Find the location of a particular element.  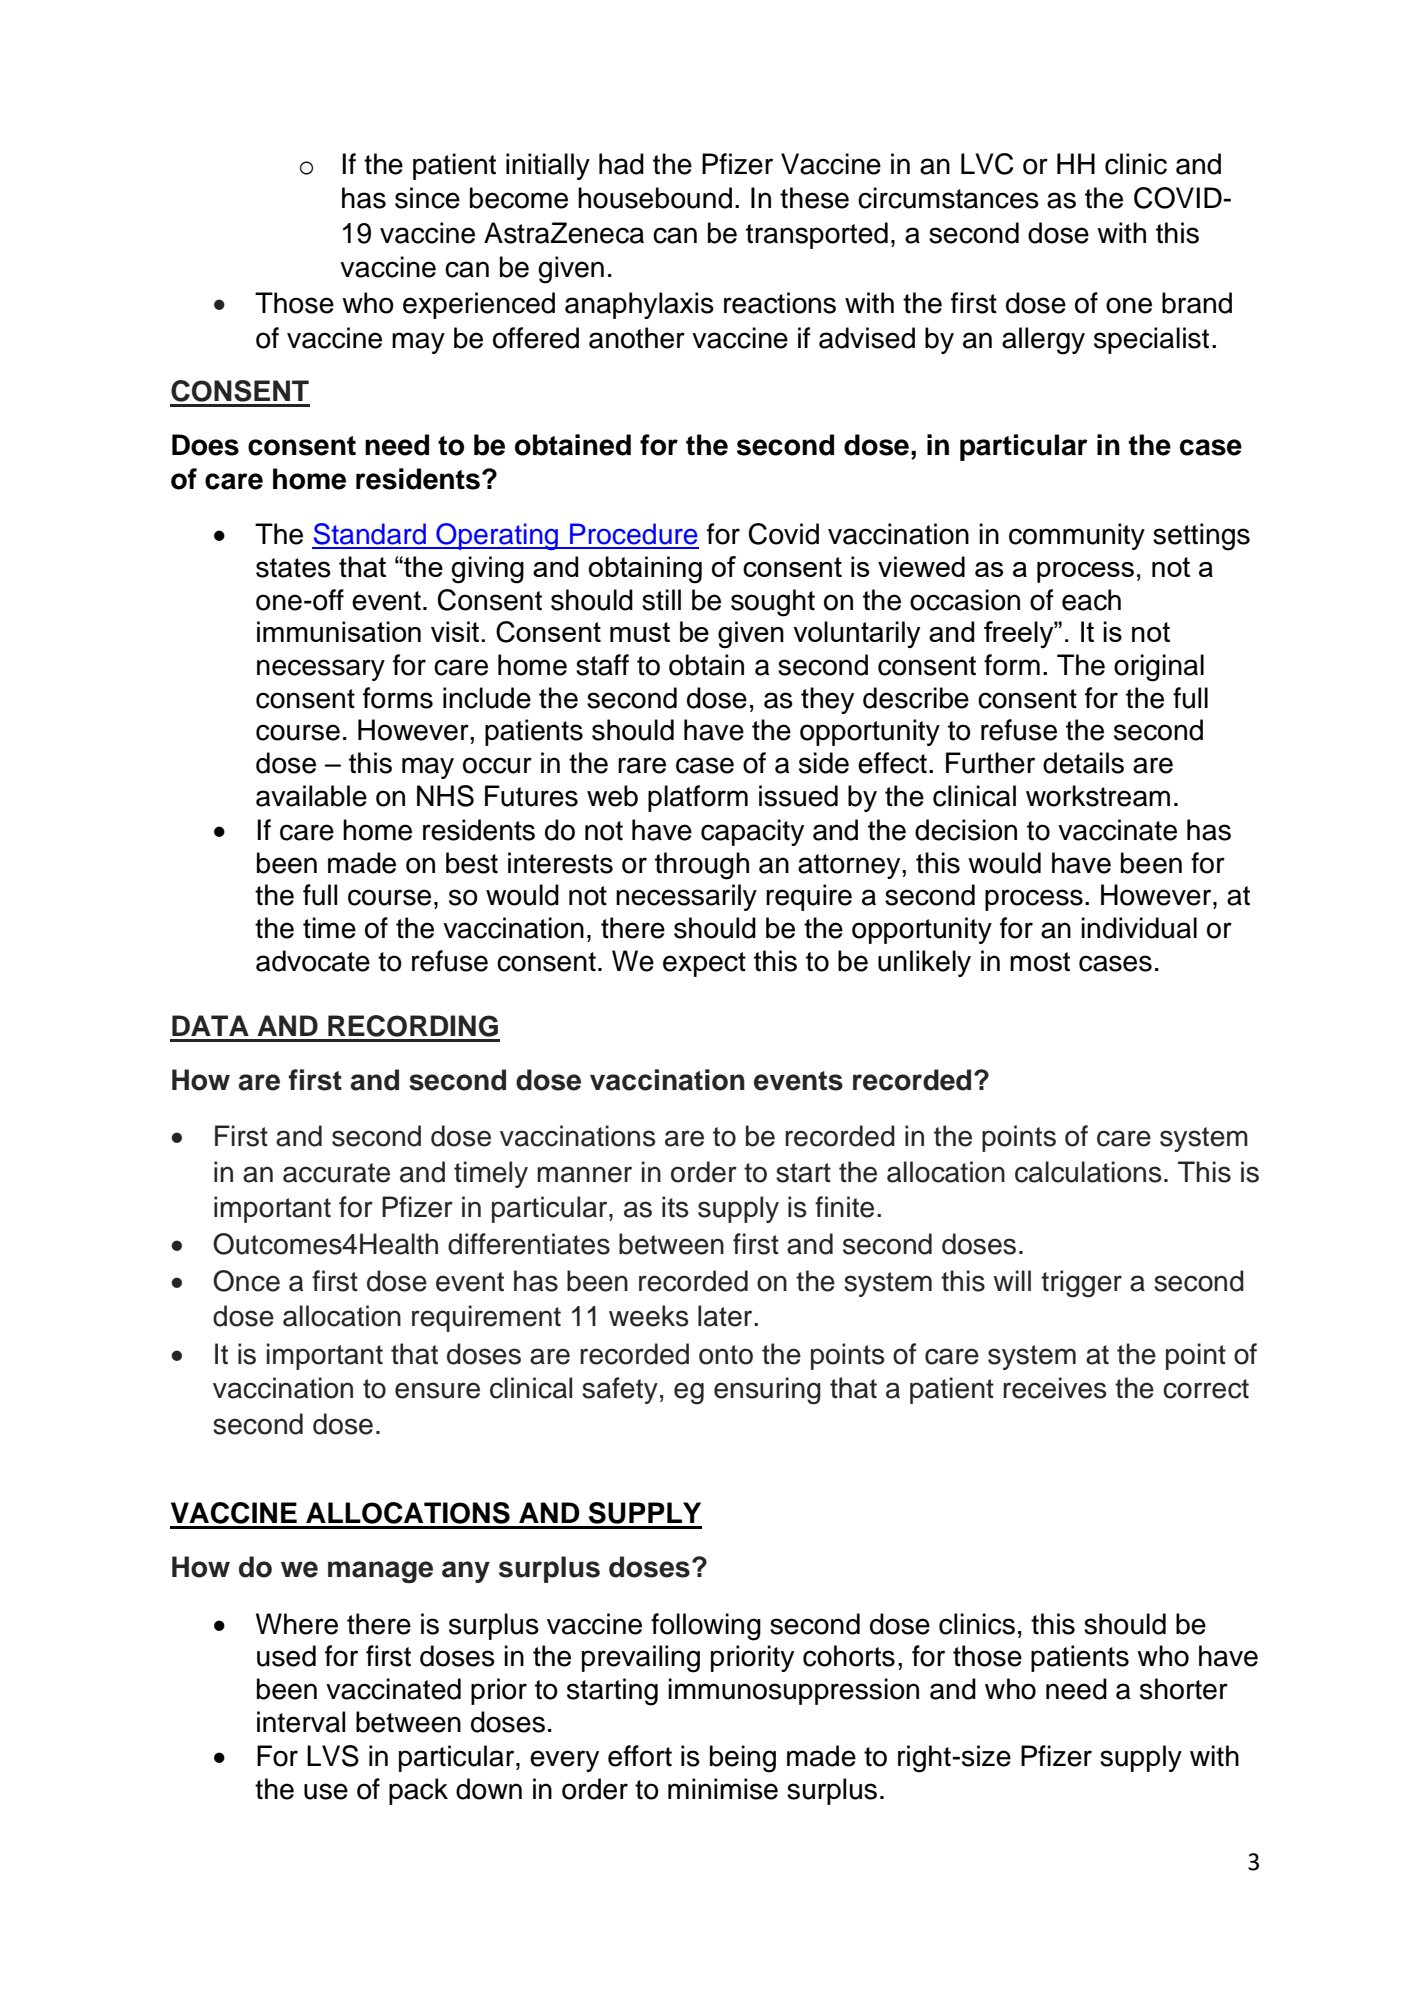

LVS is located at coordinates (333, 1756).
